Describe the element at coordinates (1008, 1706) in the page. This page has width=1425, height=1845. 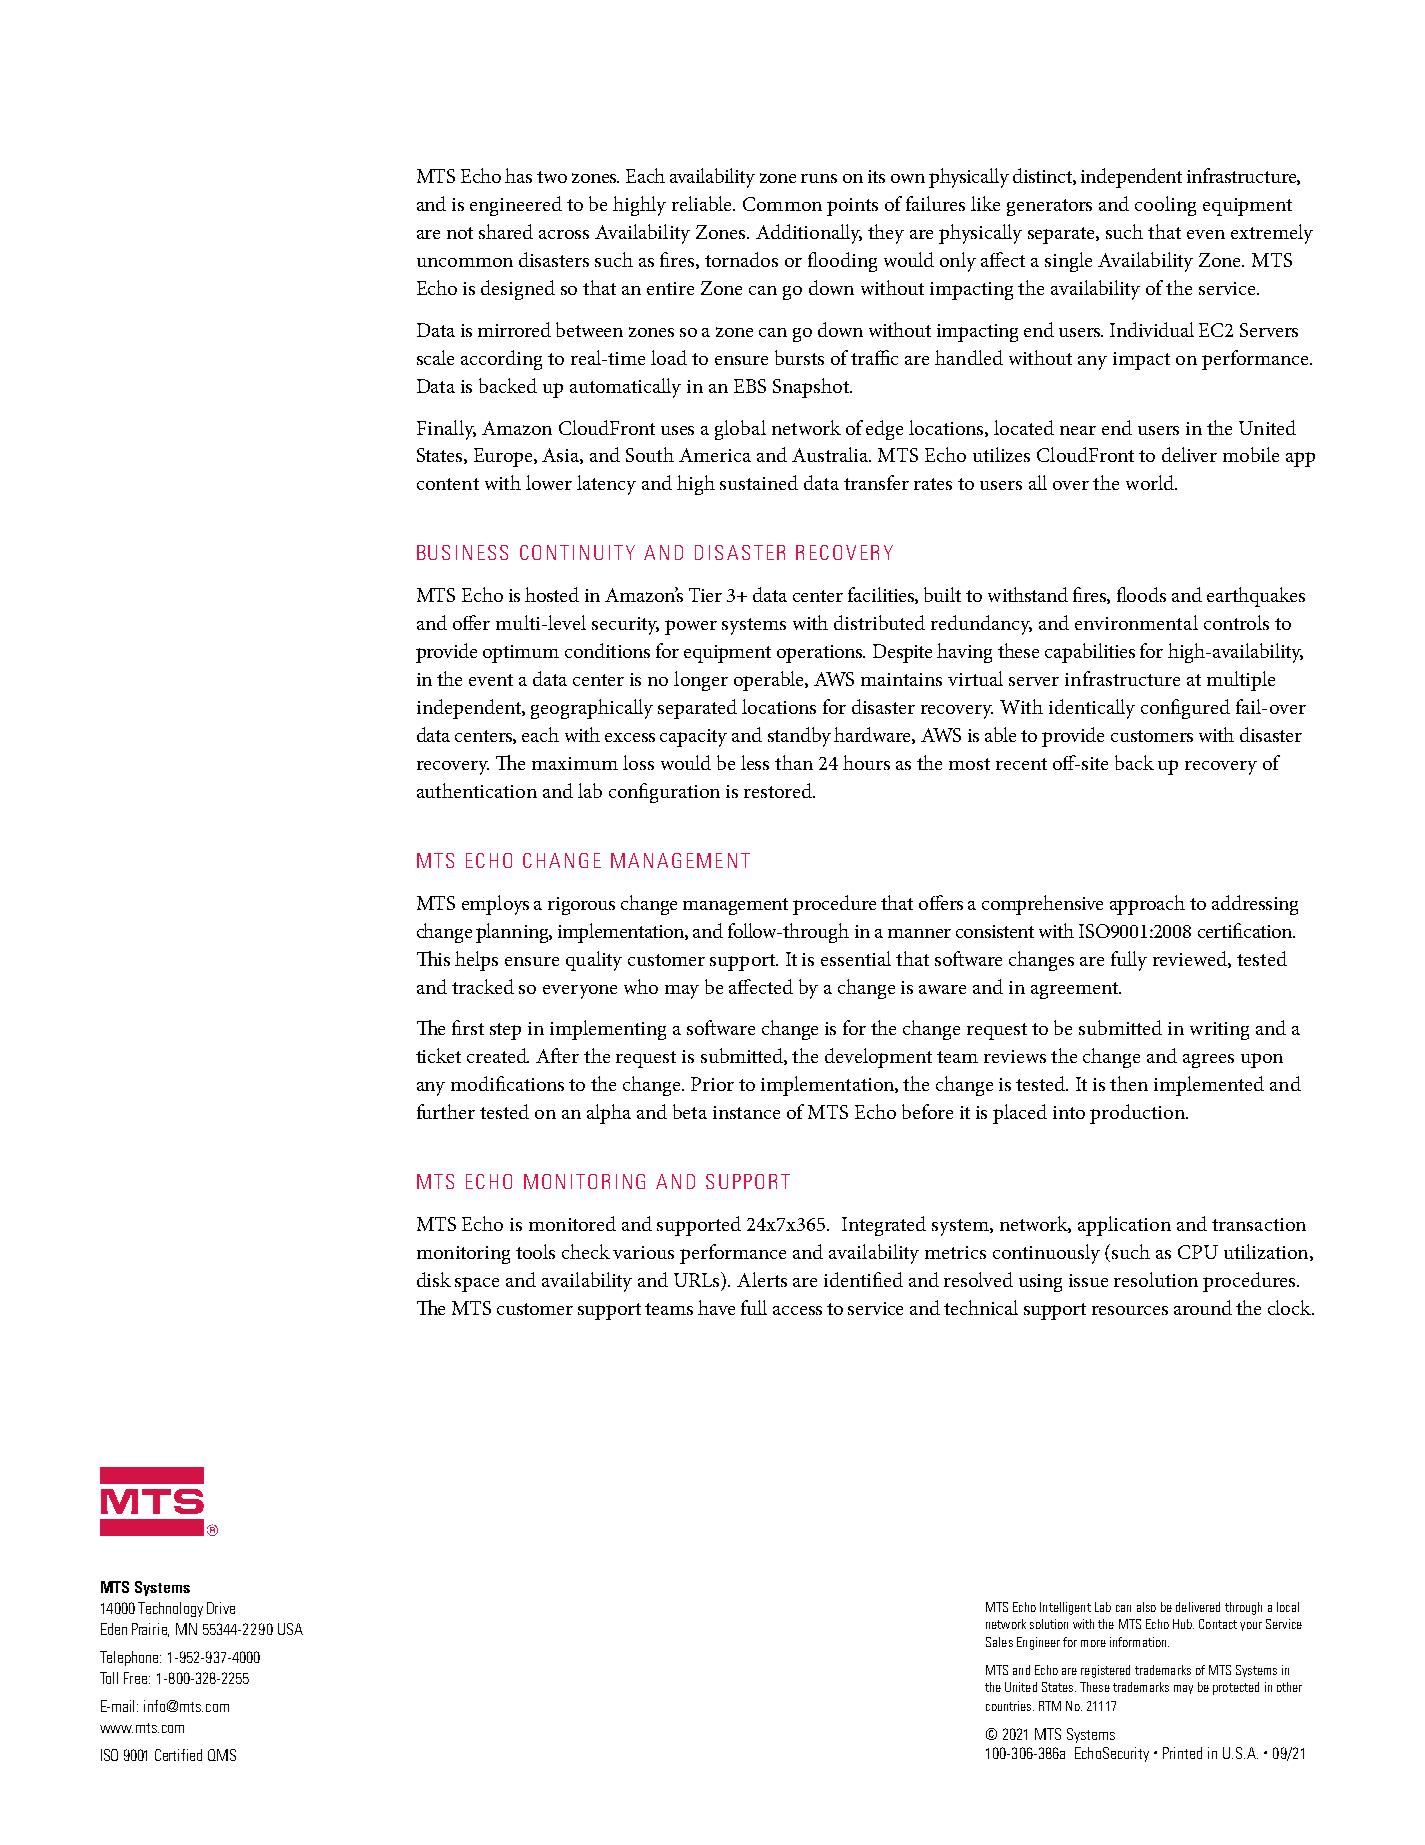
I see `countries` at that location.
